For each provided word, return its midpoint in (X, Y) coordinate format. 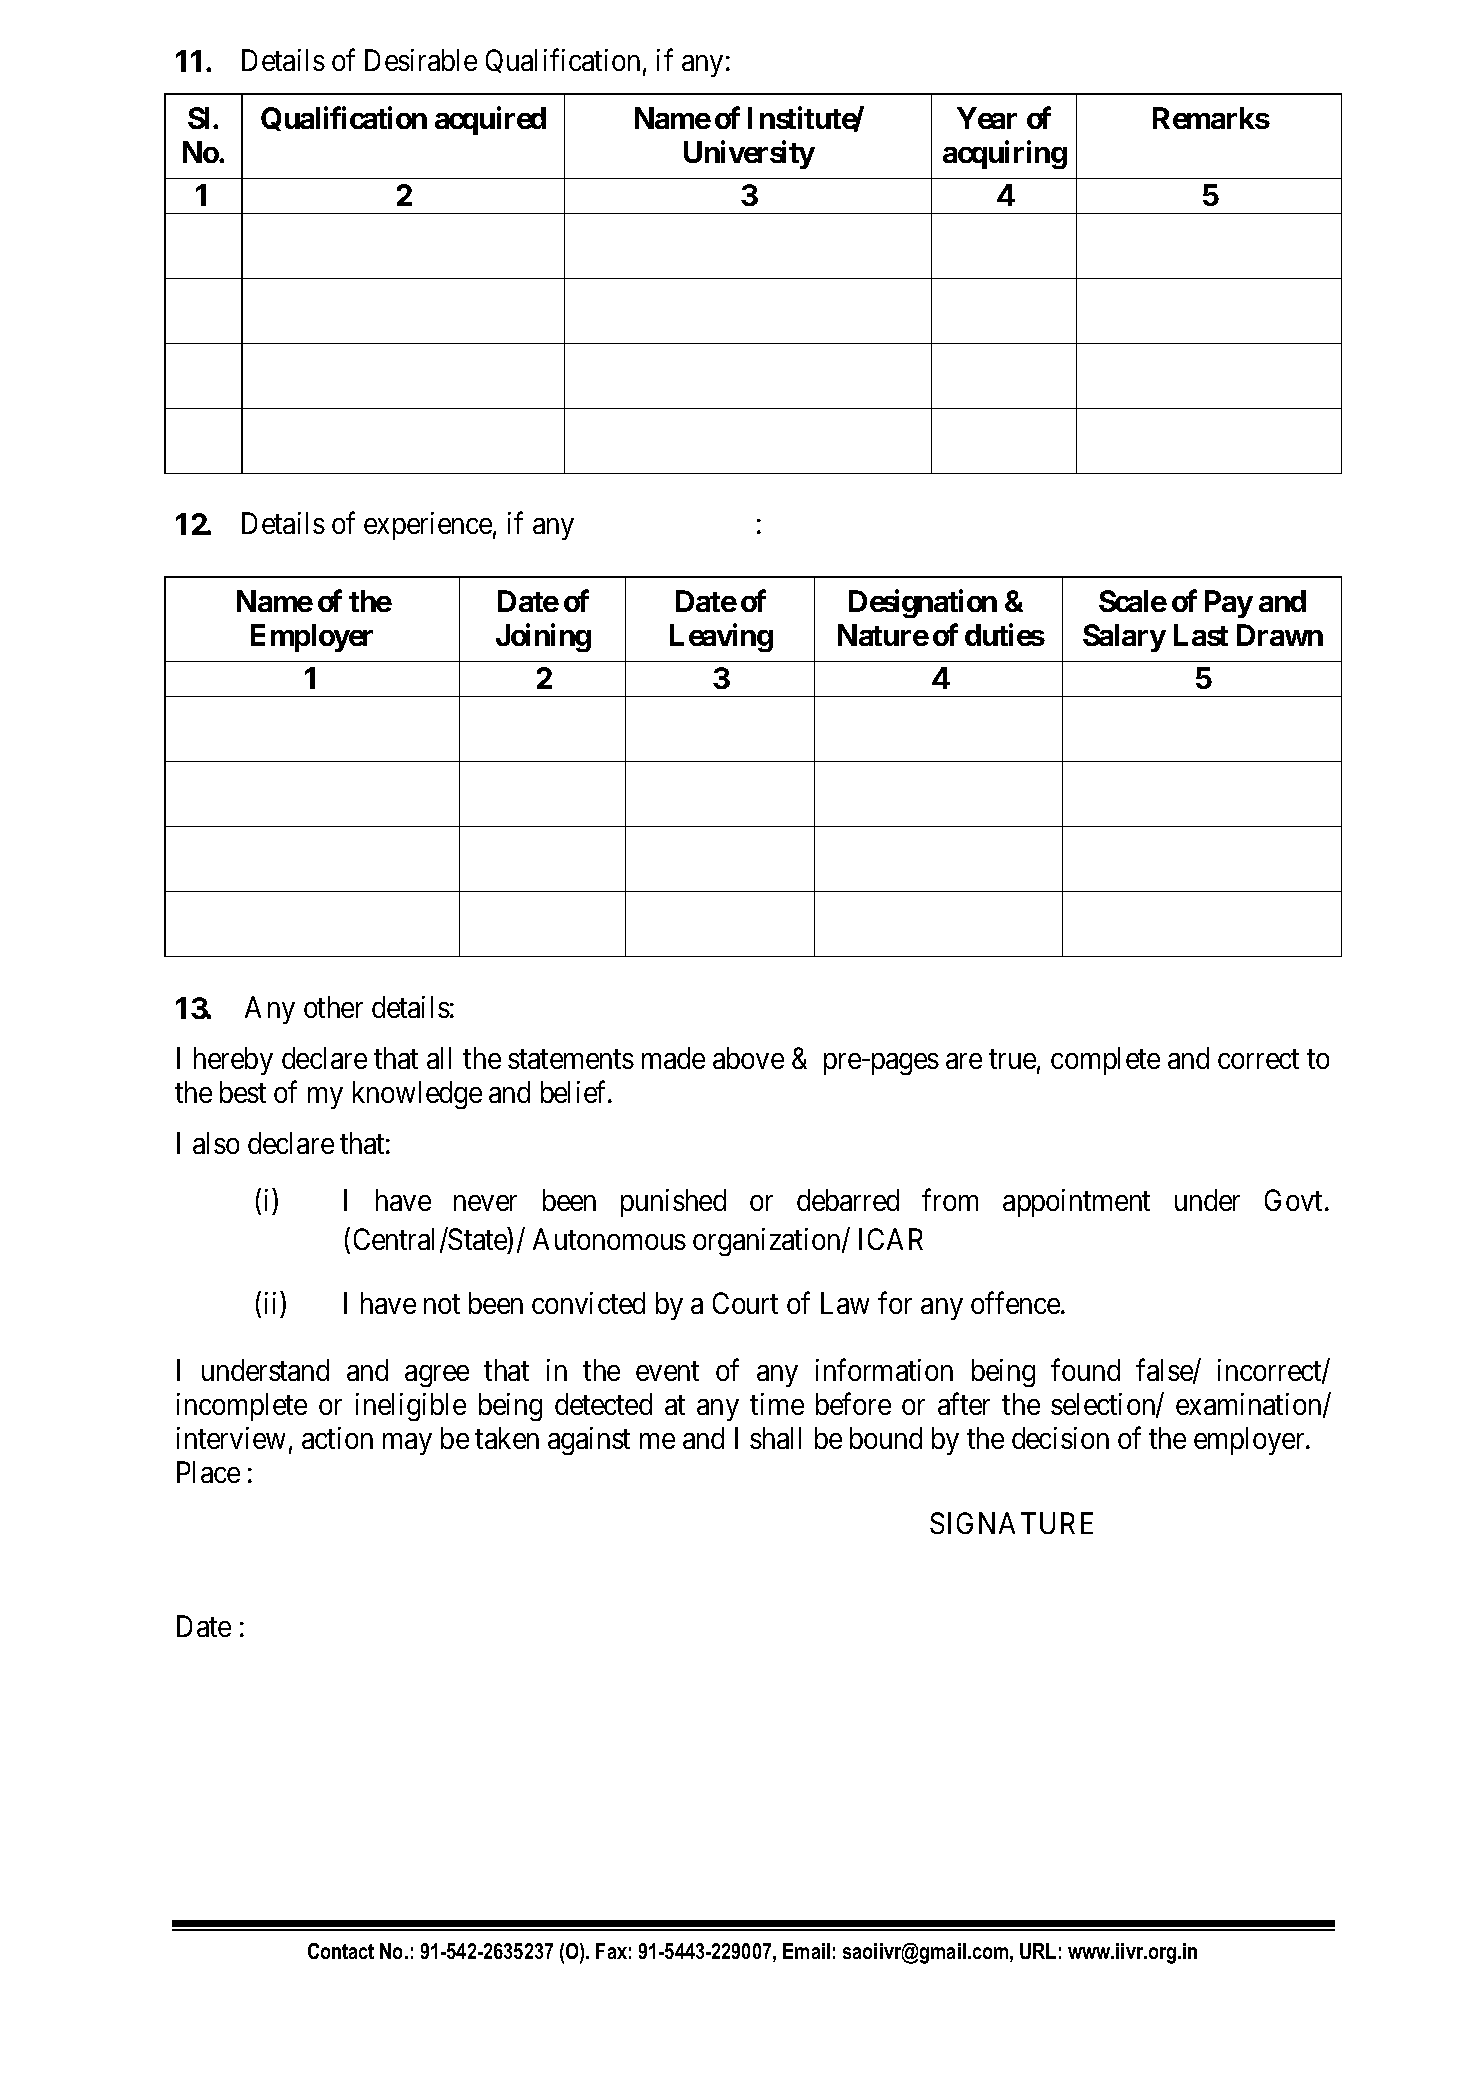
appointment (1076, 1203)
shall (775, 1438)
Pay (1229, 604)
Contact (341, 1951)
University (749, 155)
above (748, 1058)
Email (806, 1951)
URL (1038, 1951)
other (333, 1007)
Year (987, 118)
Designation (923, 604)
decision (1060, 1438)
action (337, 1438)
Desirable (421, 60)
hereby (233, 1061)
